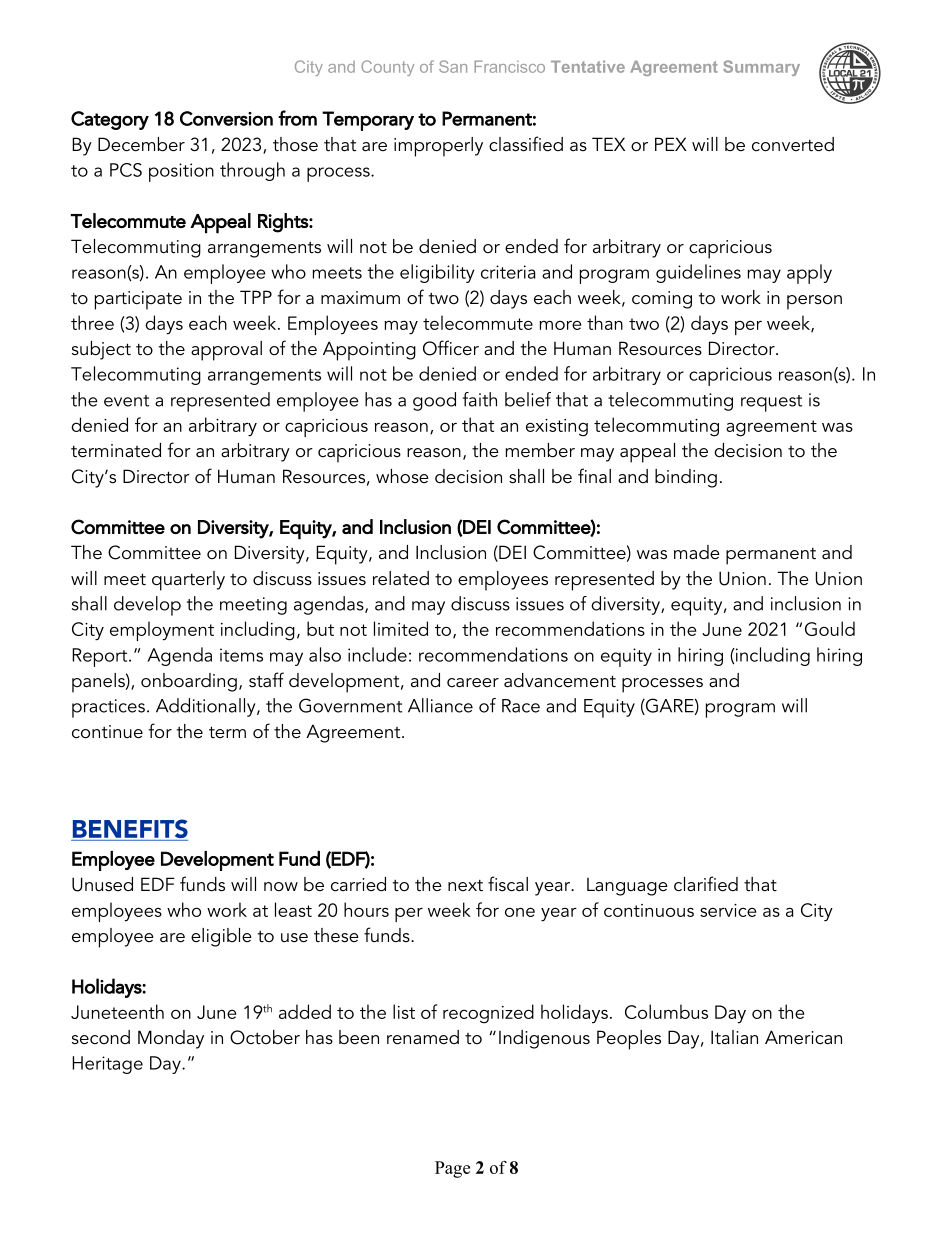 The height and width of the document is (1233, 952). What do you see at coordinates (452, 1169) in the document?
I see `Page` at bounding box center [452, 1169].
